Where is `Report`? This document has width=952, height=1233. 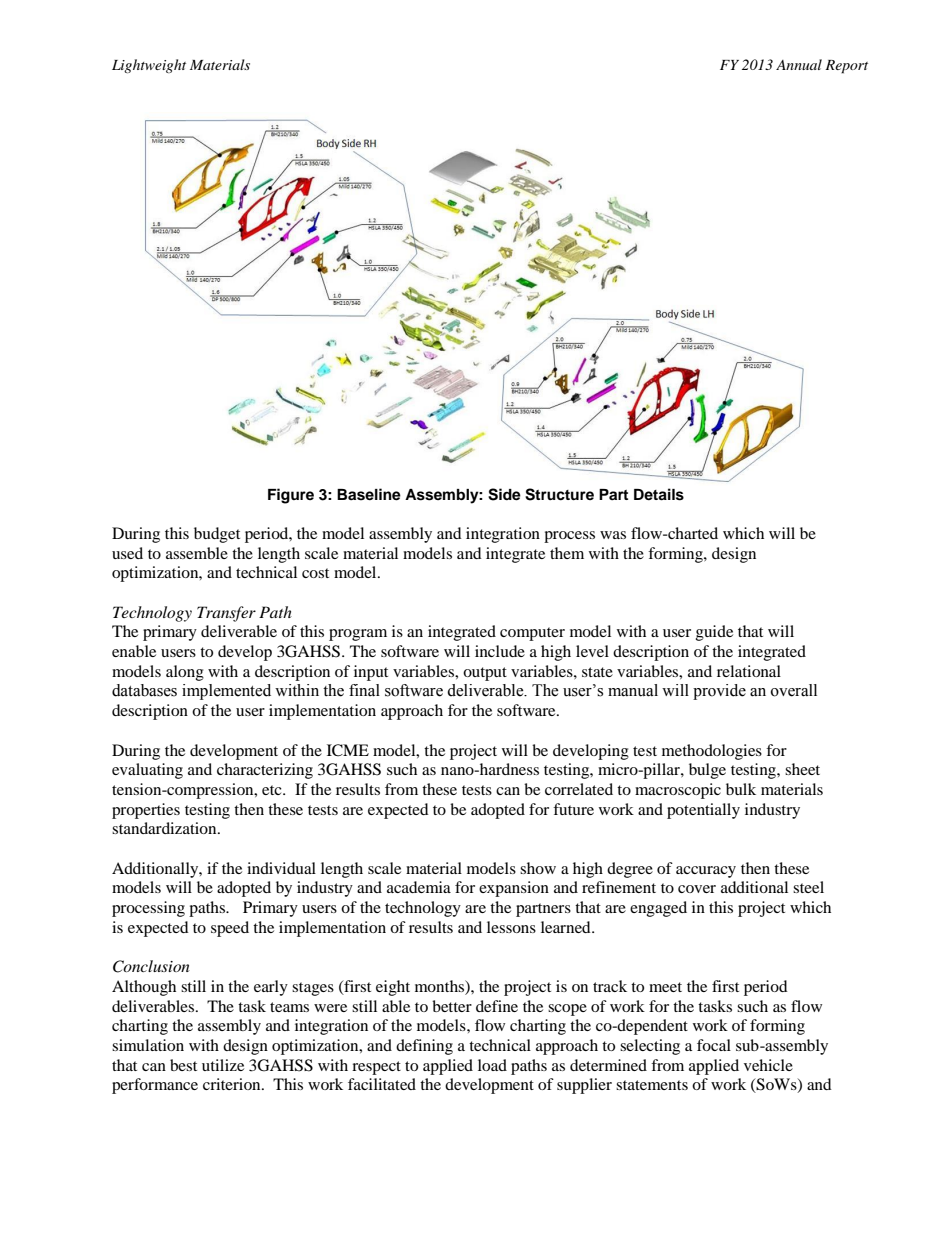
Report is located at coordinates (846, 67).
